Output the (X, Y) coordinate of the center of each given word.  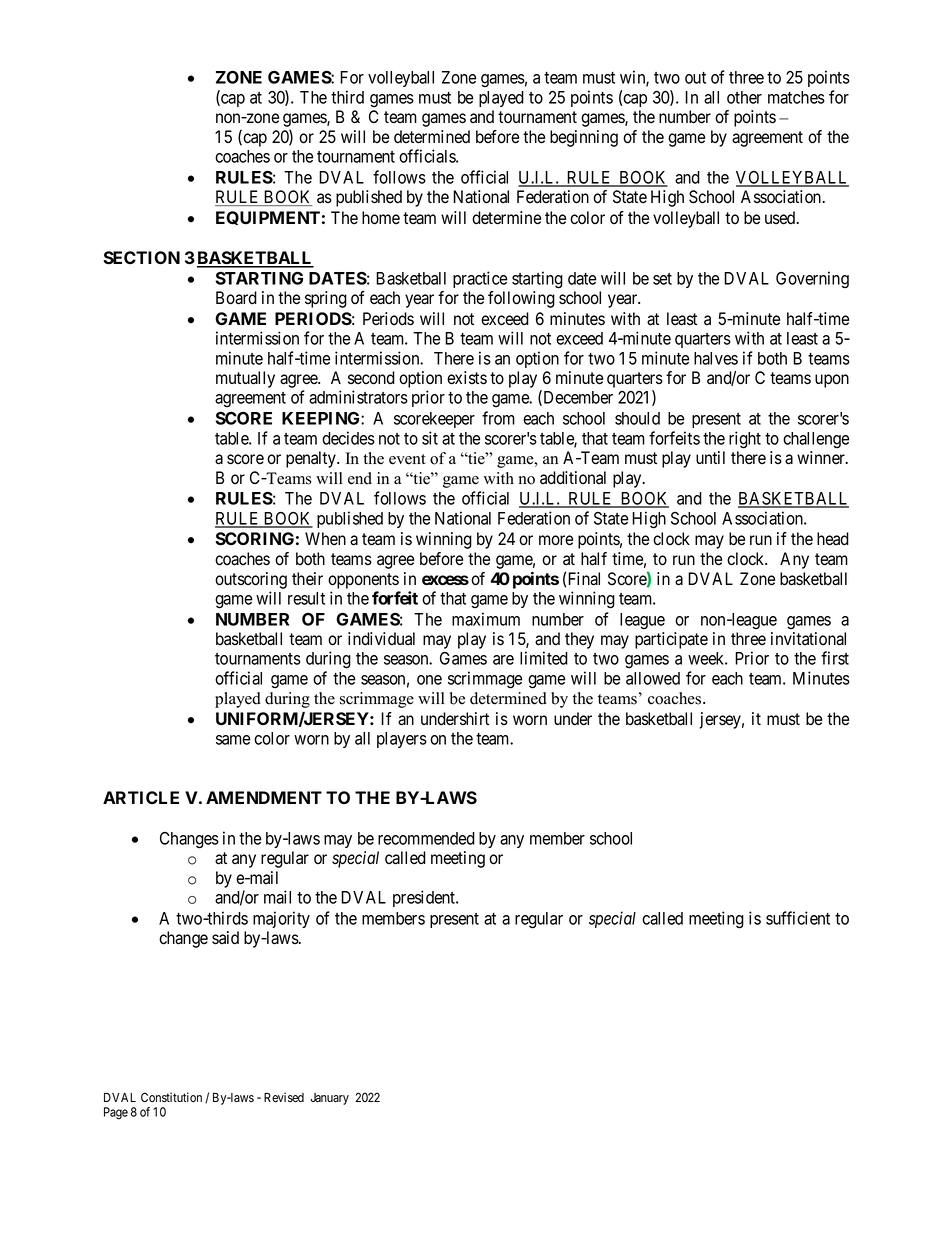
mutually (245, 379)
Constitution (171, 1097)
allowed (653, 678)
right (745, 440)
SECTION (141, 258)
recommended (426, 838)
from (498, 418)
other (744, 97)
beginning (584, 138)
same (233, 740)
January (329, 1099)
